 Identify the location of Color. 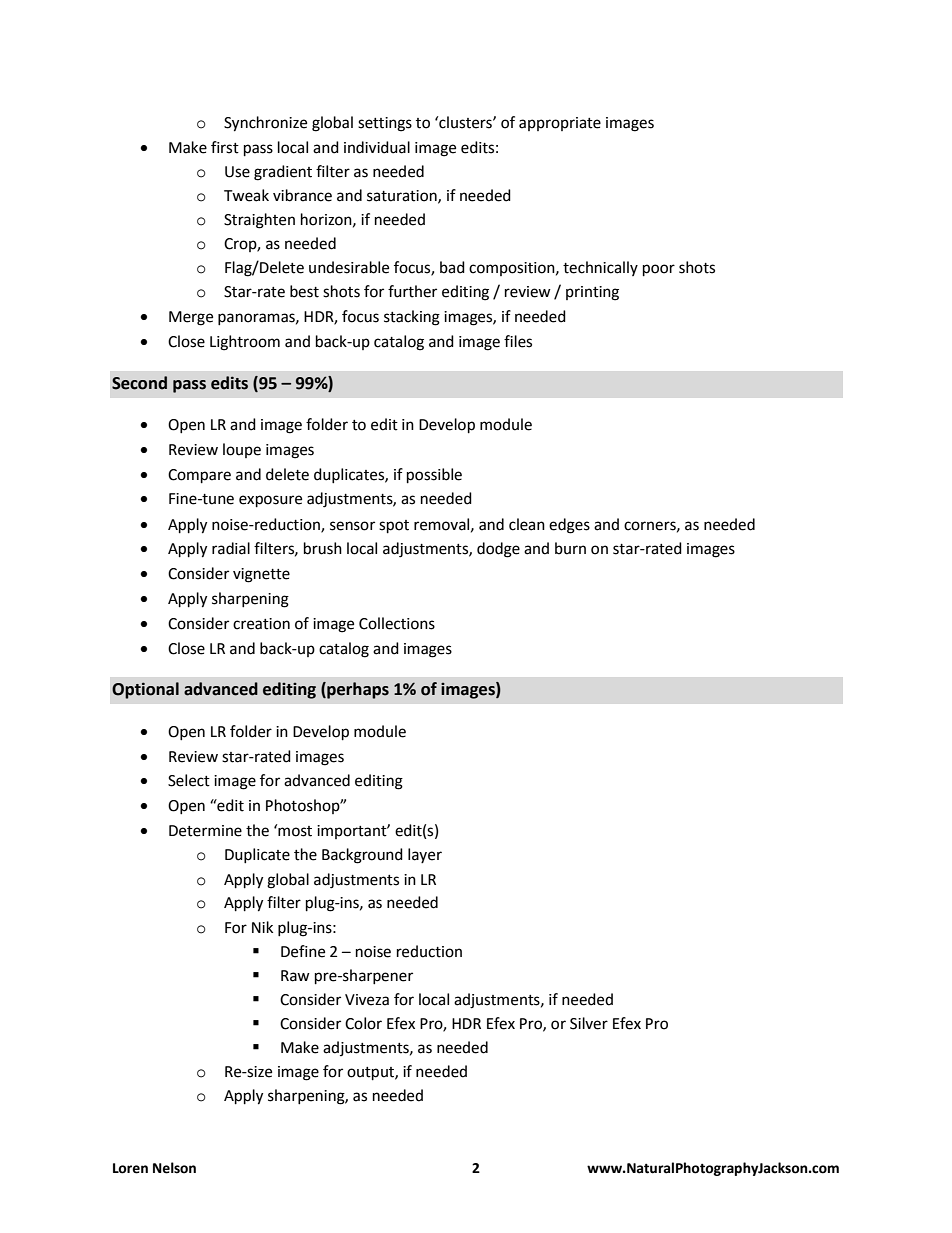
(363, 1023).
